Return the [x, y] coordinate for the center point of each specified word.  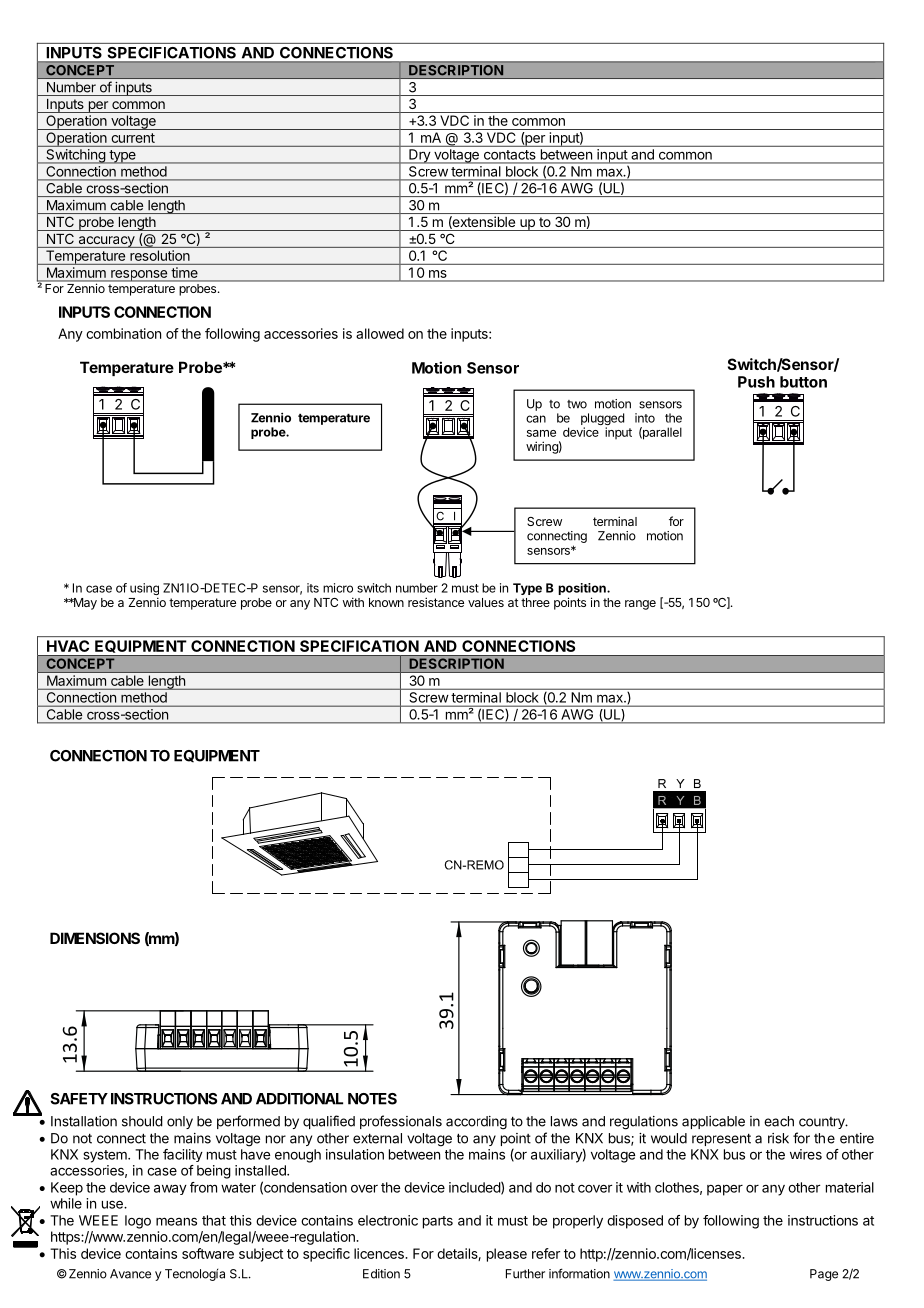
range [640, 605]
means [176, 1221]
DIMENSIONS [95, 938]
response [139, 276]
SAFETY [79, 1099]
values [486, 602]
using [144, 590]
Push [756, 382]
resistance [436, 602]
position [583, 590]
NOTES [372, 1099]
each [779, 1121]
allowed [380, 333]
